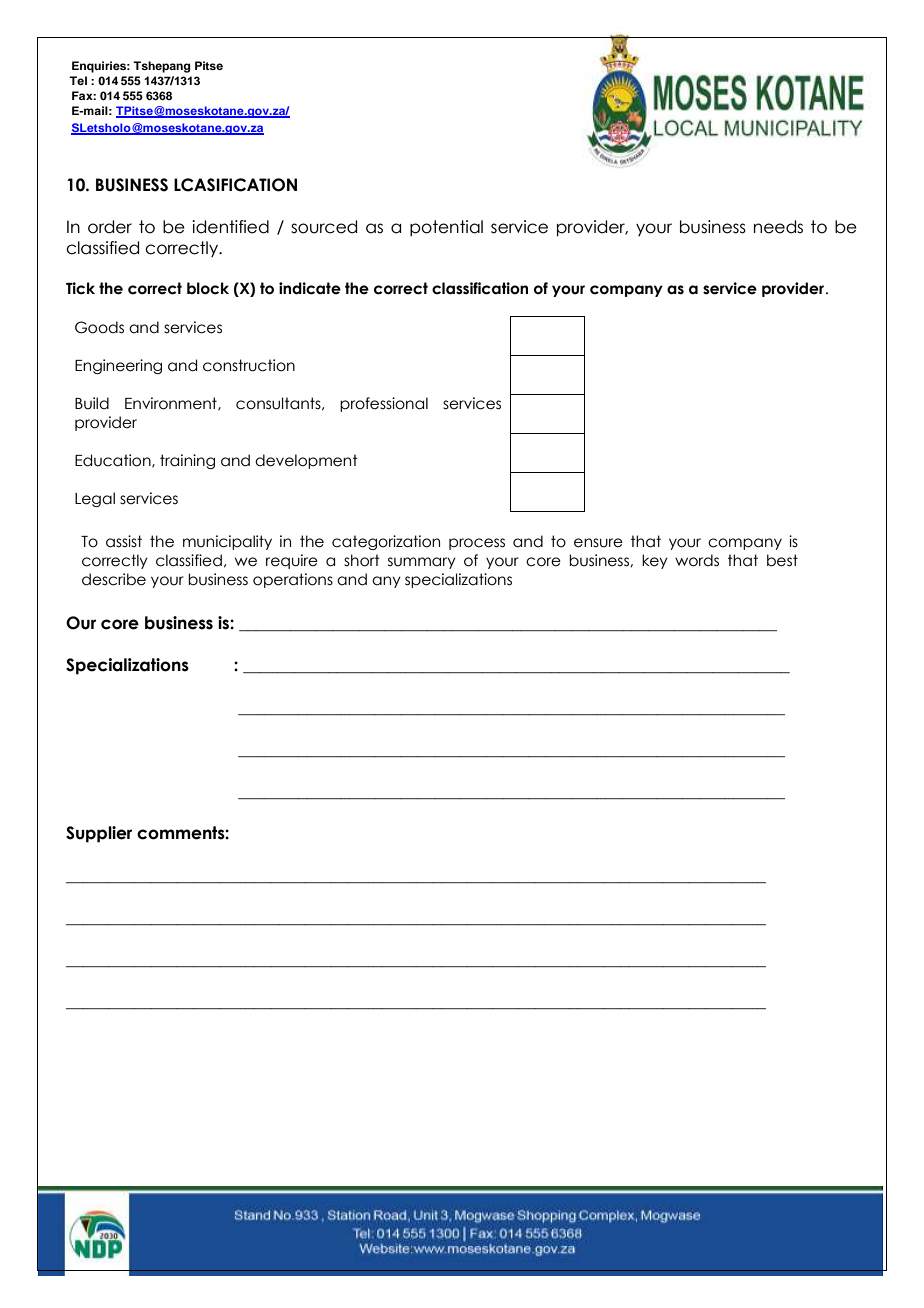 This screenshot has width=924, height=1308. I want to click on operations, so click(293, 580).
